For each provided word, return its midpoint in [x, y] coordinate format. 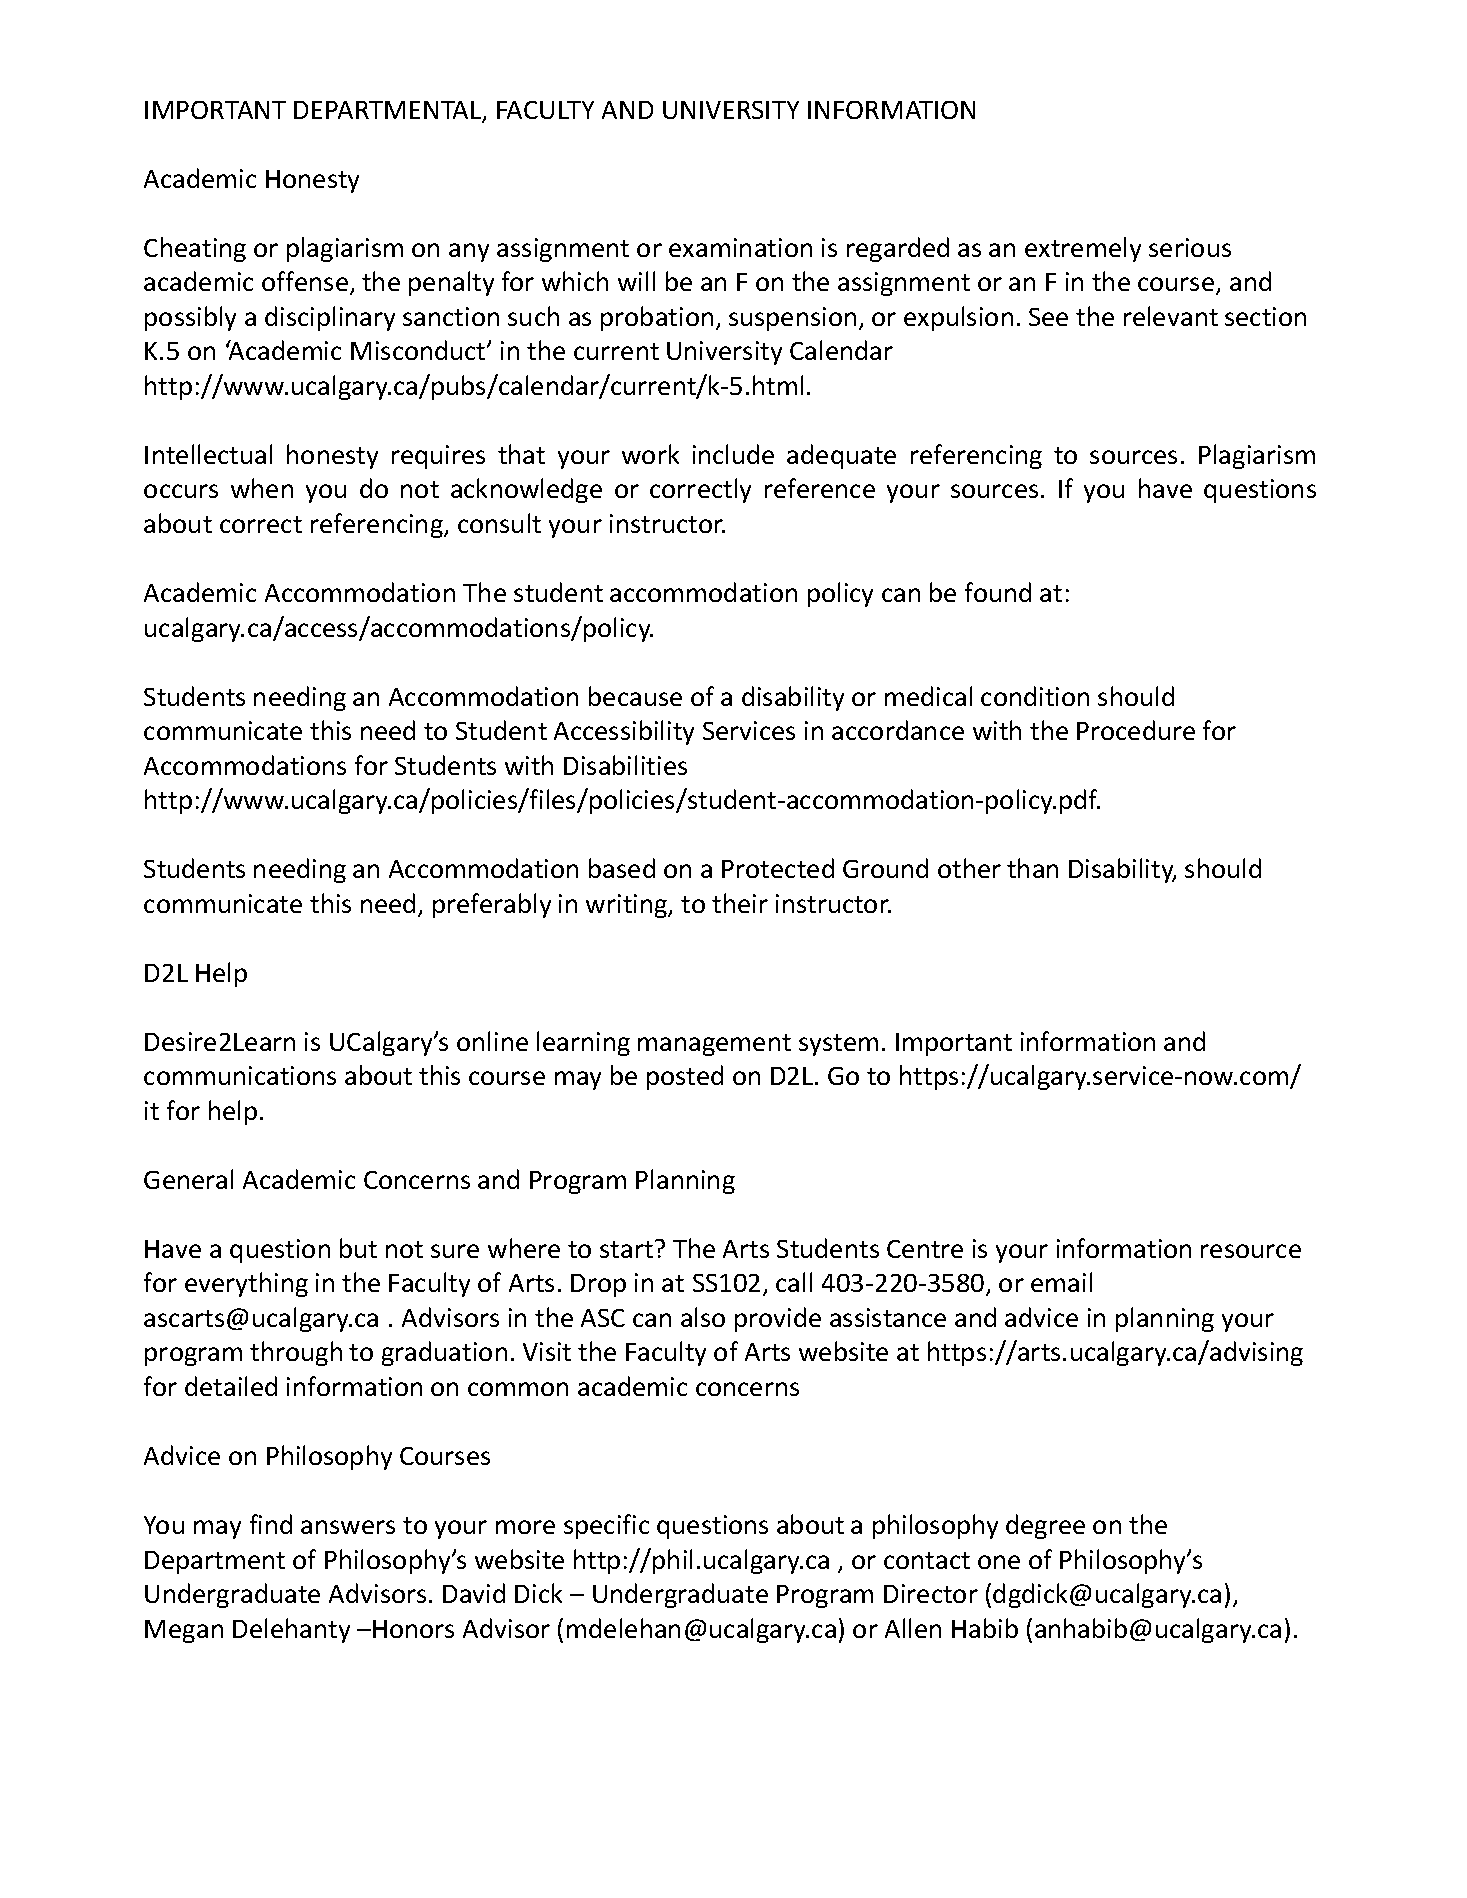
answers [348, 1527]
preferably [492, 905]
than [1032, 868]
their [740, 903]
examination [740, 247]
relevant [1171, 316]
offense [305, 281]
